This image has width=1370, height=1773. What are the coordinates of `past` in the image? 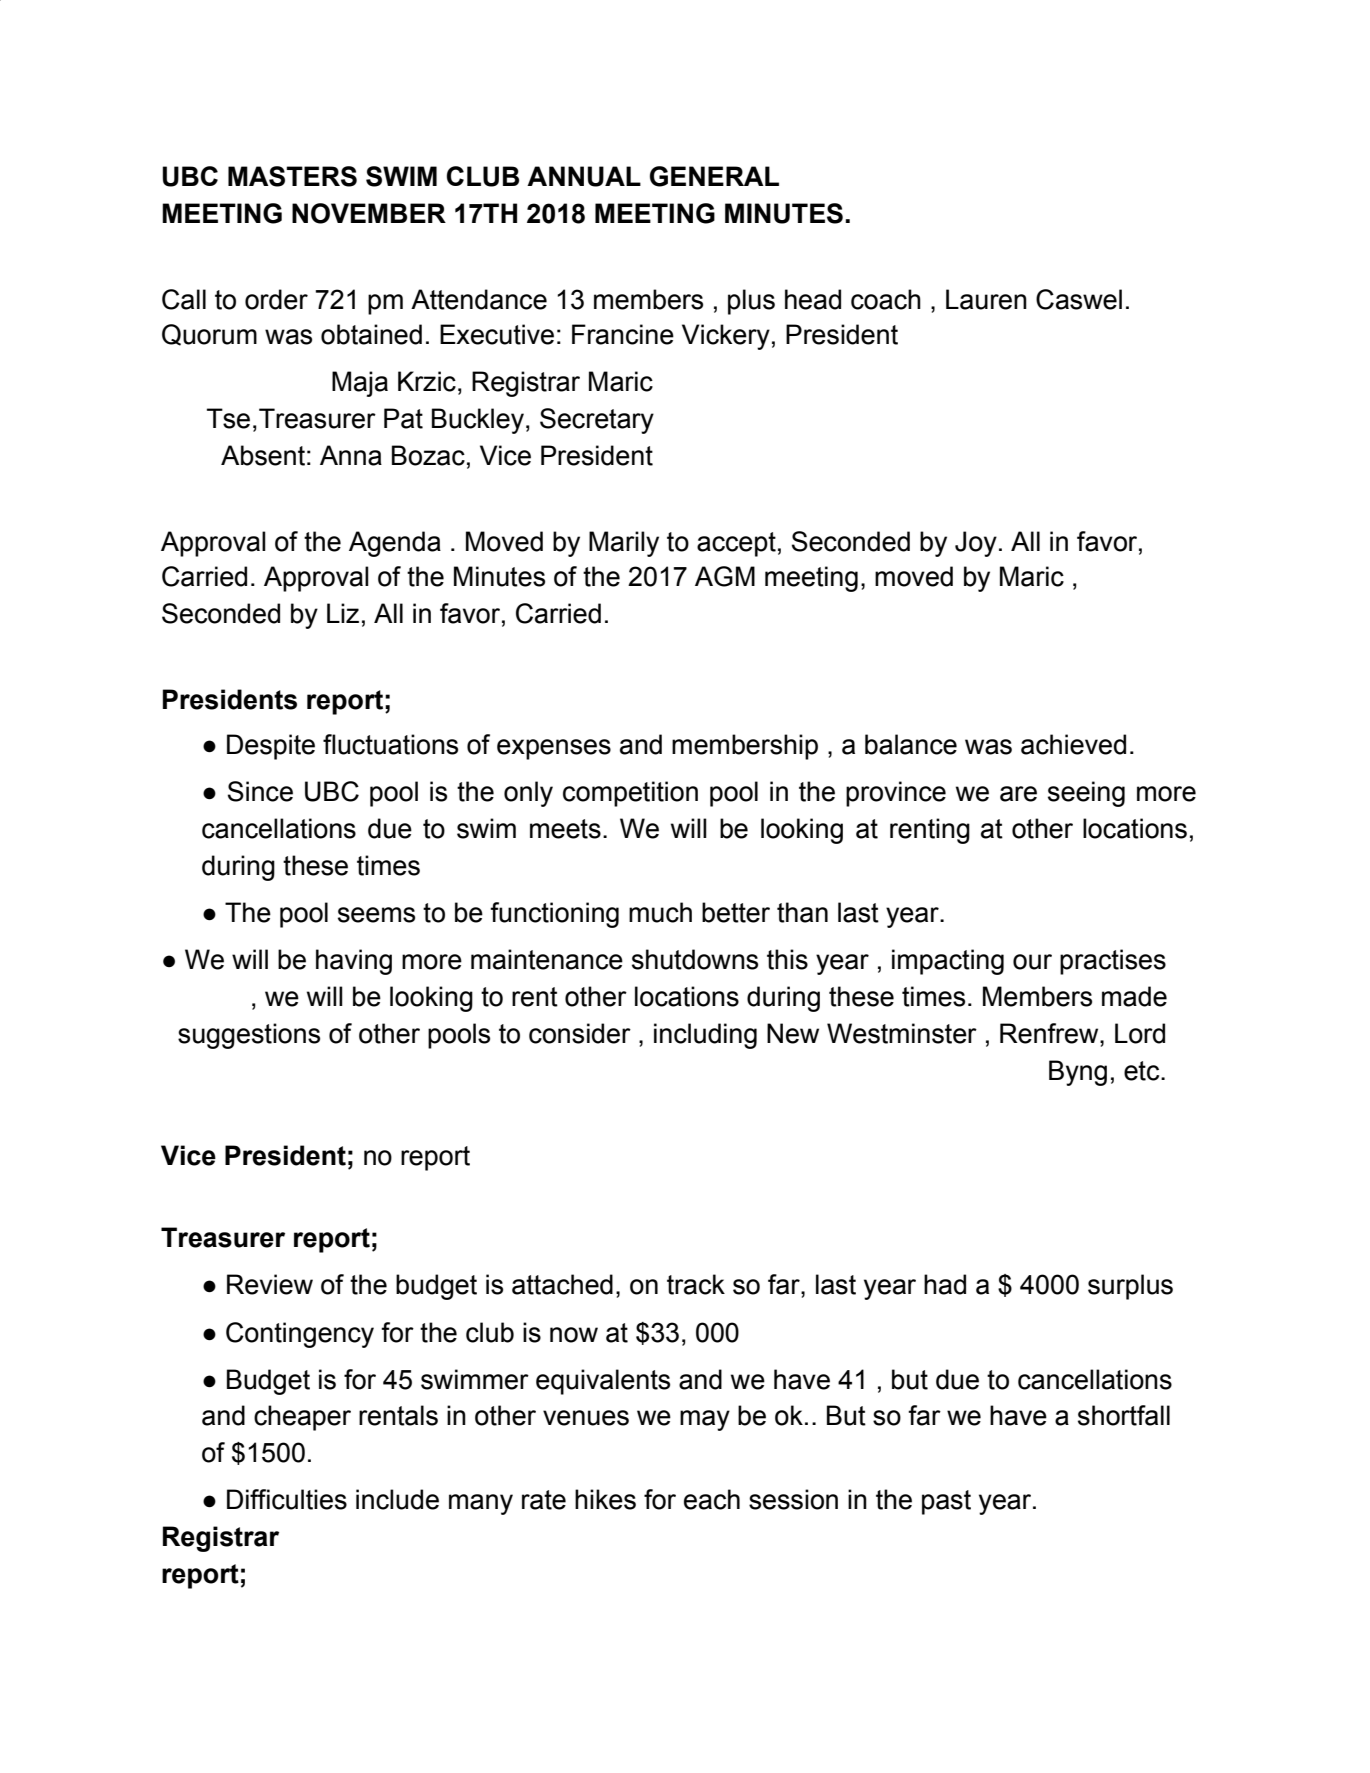 It's located at (946, 1502).
